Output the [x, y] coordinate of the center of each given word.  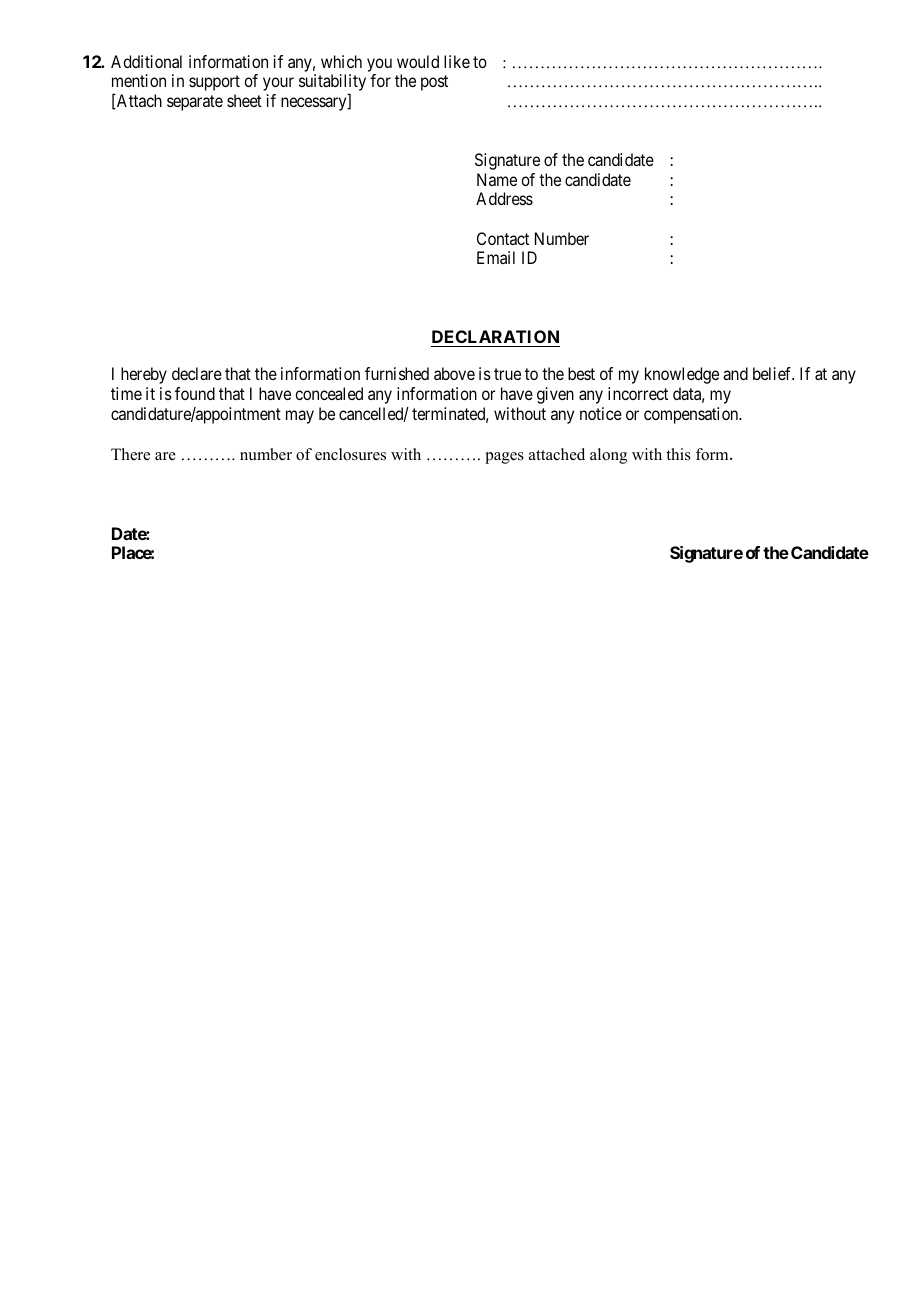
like [457, 61]
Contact [503, 238]
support [214, 83]
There [130, 454]
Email [496, 257]
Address [504, 198]
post [434, 83]
